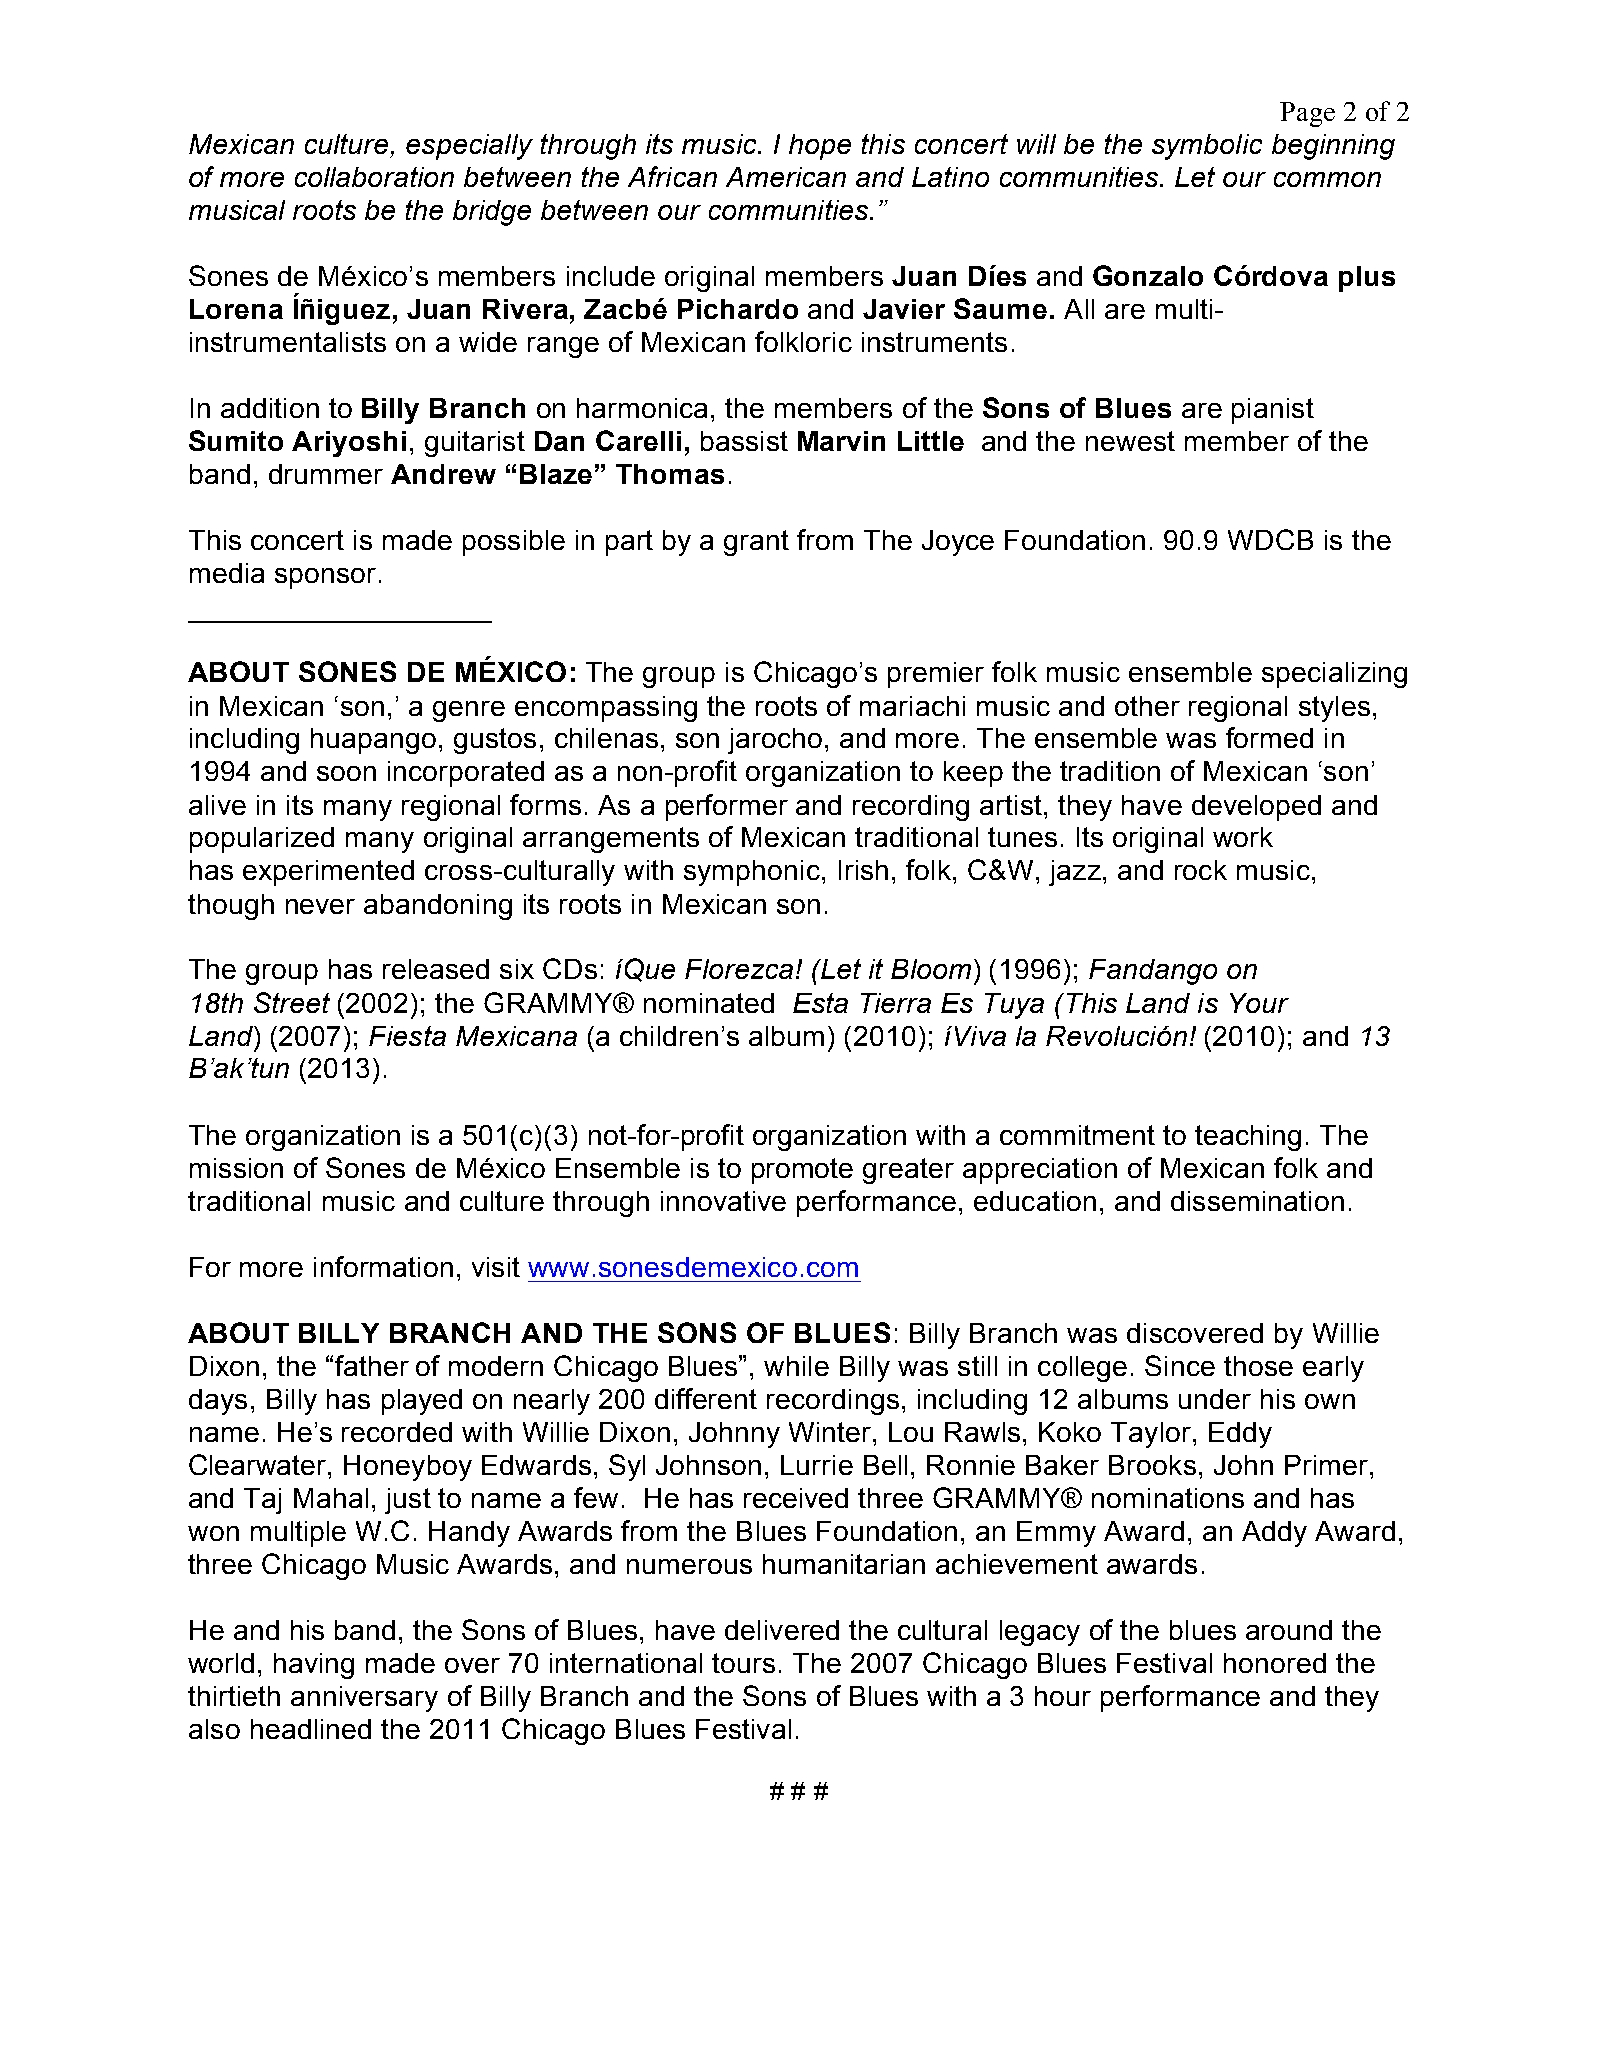 The height and width of the page is (2068, 1598). What do you see at coordinates (364, 1699) in the page?
I see `anniversary` at bounding box center [364, 1699].
